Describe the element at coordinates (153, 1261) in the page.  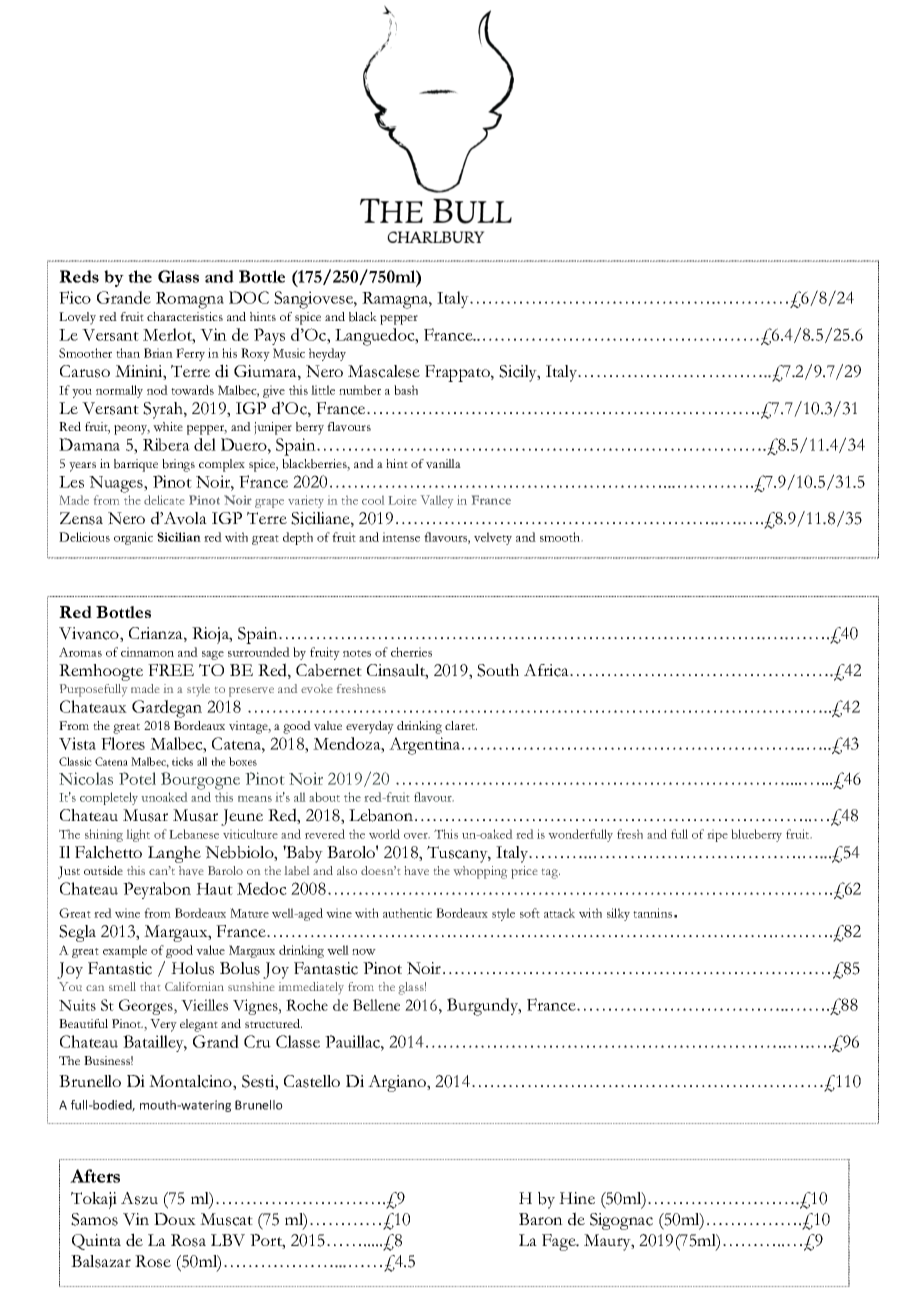
I see `Rose` at that location.
